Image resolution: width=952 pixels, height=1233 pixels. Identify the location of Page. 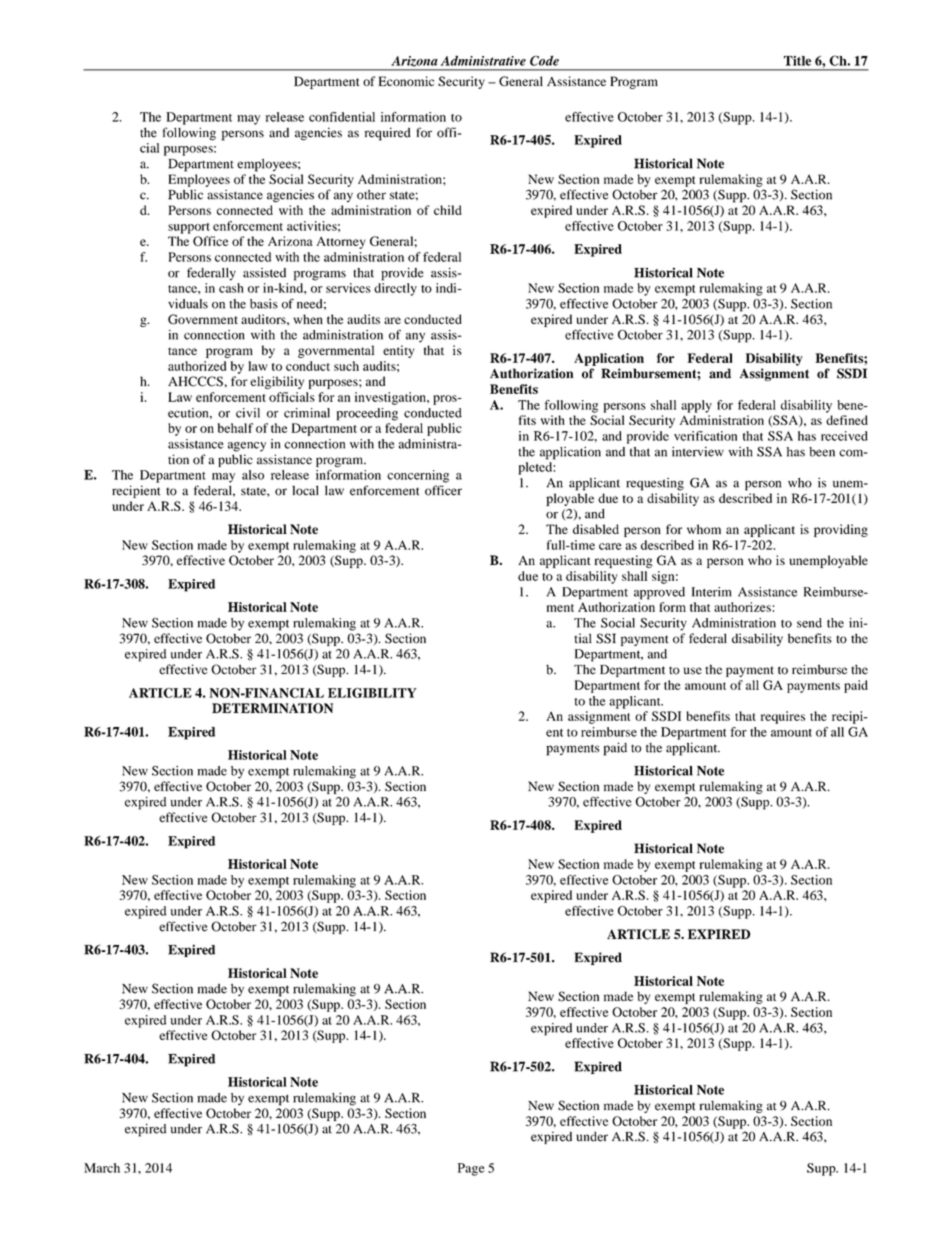
(471, 1169).
